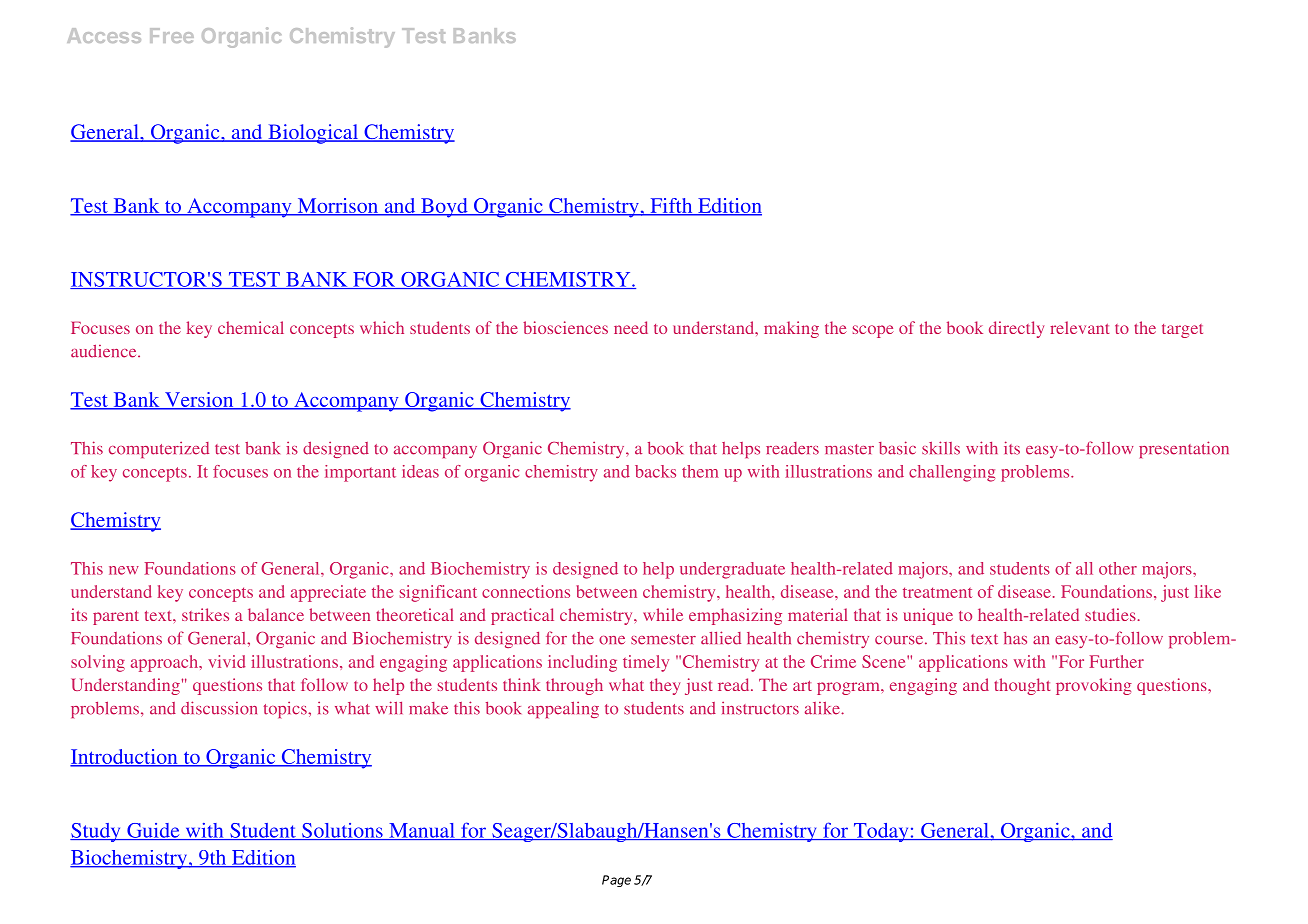  I want to click on Morrison, so click(338, 206).
